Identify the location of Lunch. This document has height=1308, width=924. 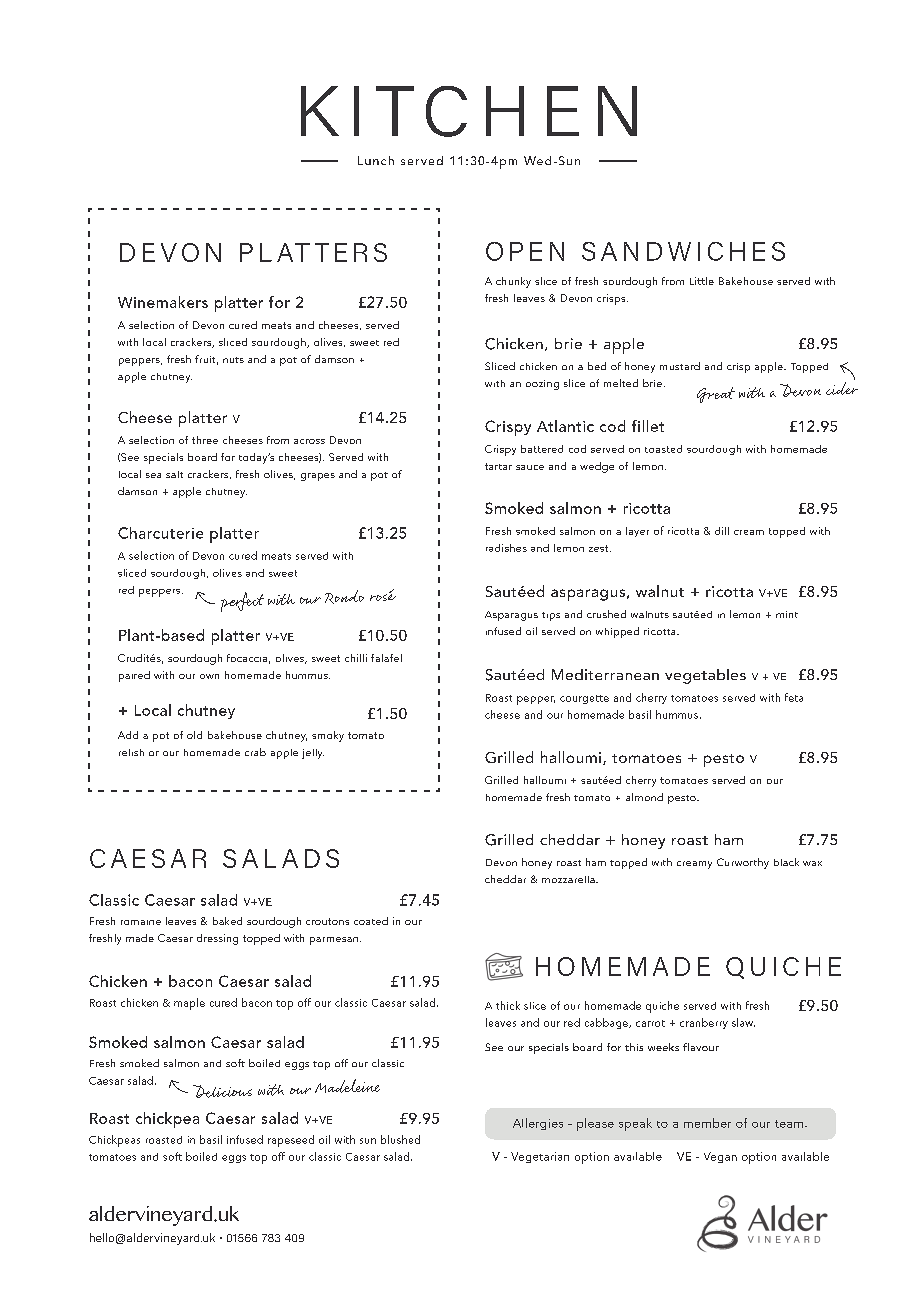
(376, 160).
